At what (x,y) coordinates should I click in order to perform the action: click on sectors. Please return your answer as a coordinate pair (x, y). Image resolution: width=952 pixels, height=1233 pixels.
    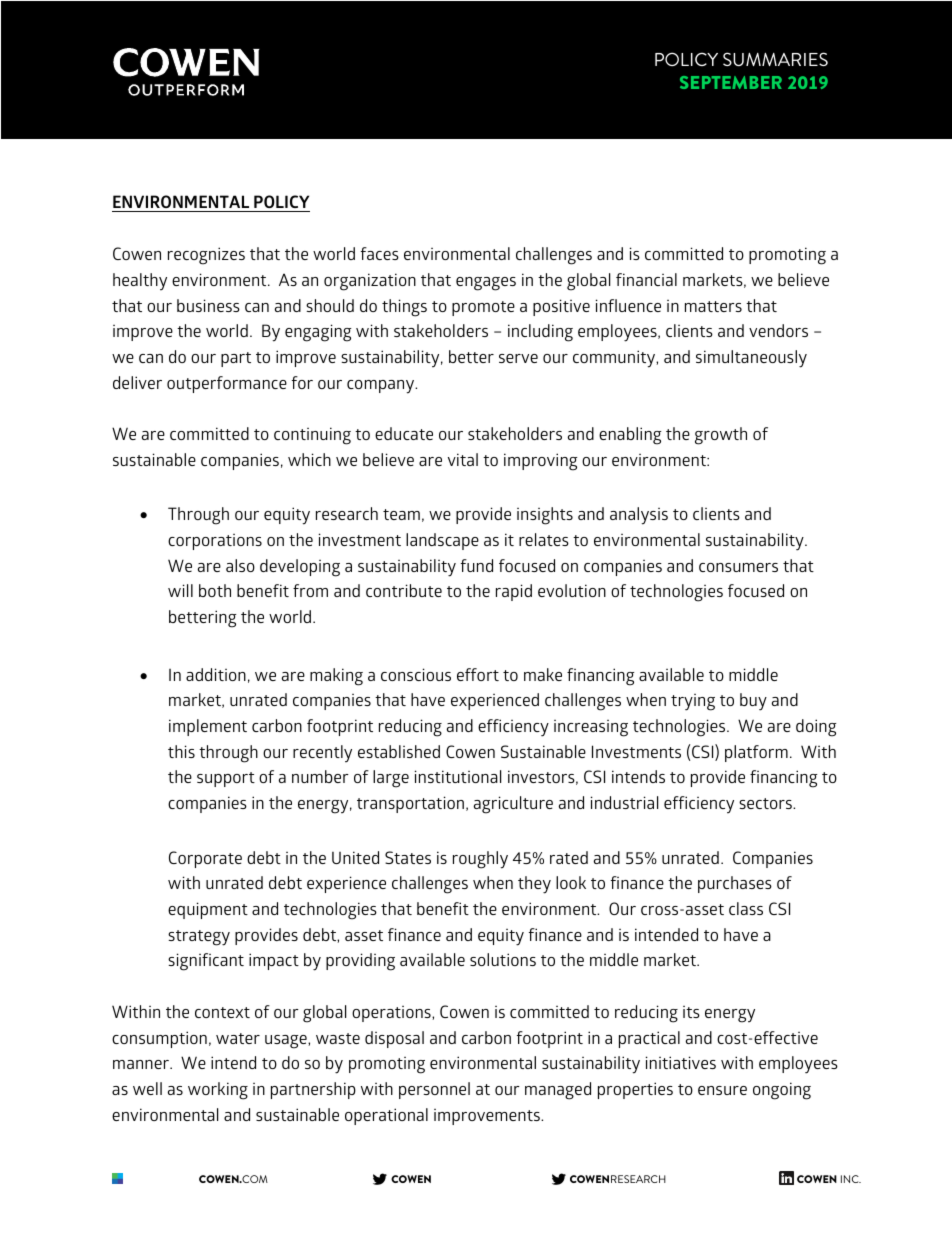
    Looking at the image, I should click on (766, 803).
